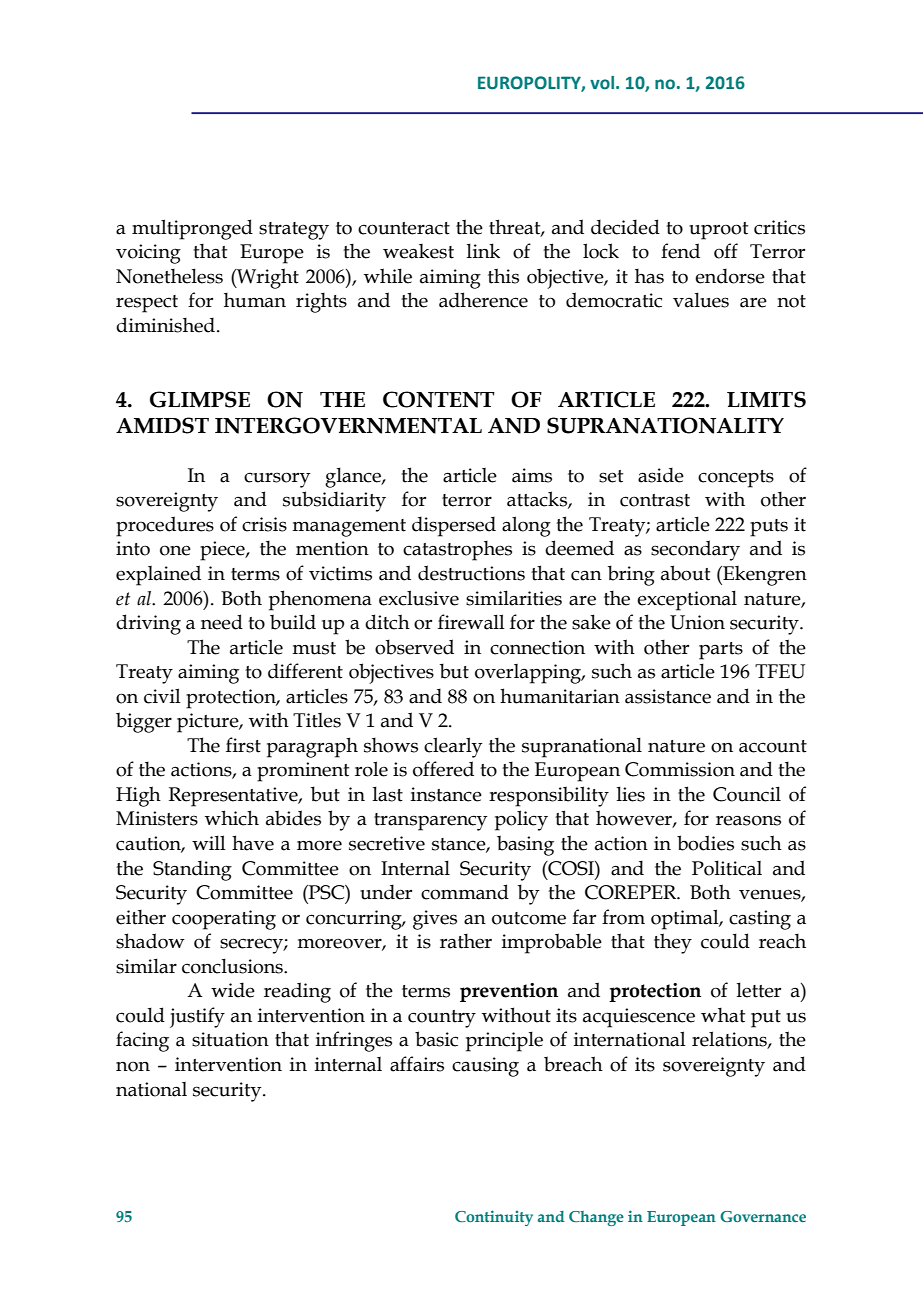  Describe the element at coordinates (673, 943) in the image. I see `they` at that location.
